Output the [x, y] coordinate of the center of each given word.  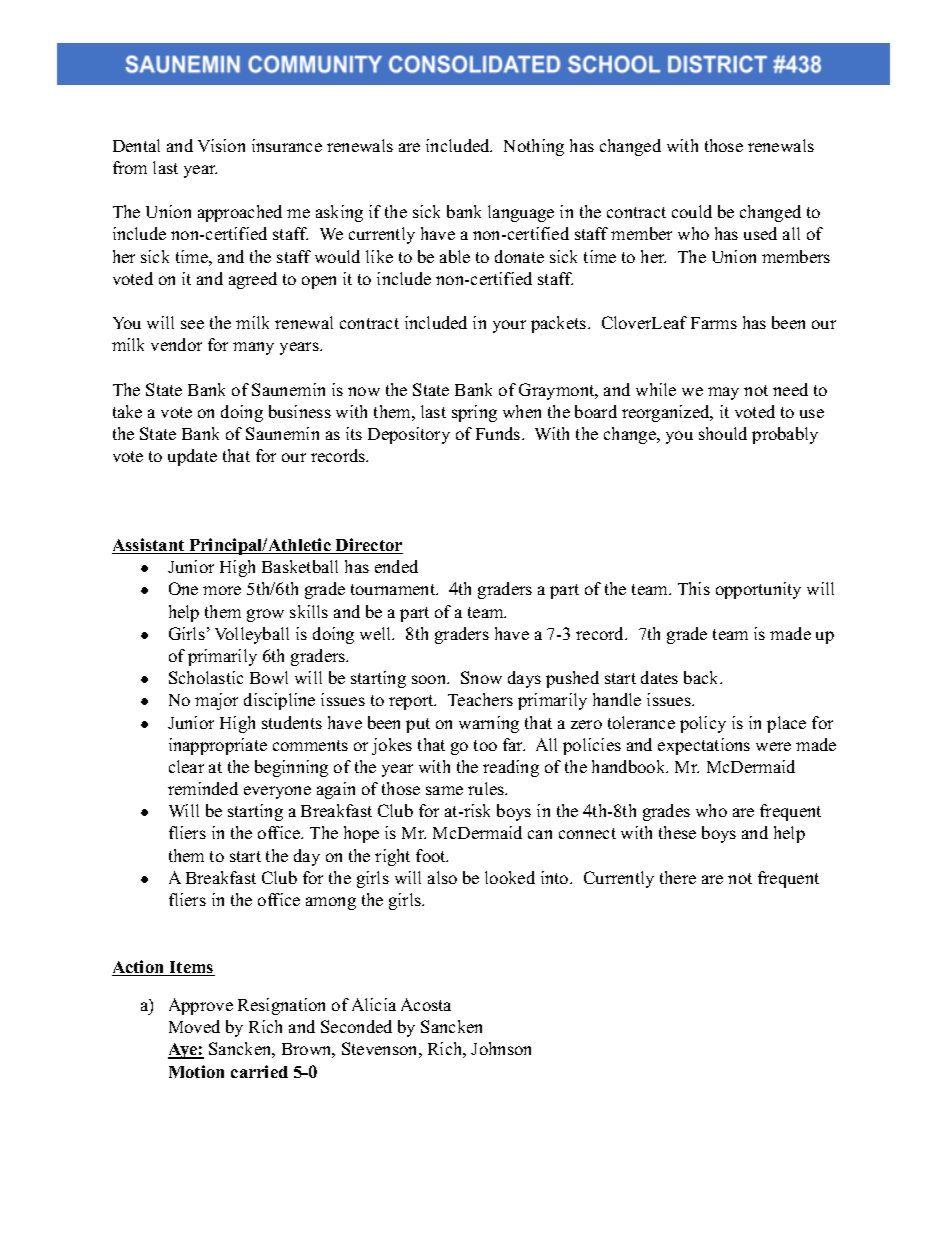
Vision [221, 145]
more [222, 590]
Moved [194, 1026]
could [692, 211]
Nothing [534, 147]
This [694, 588]
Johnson [501, 1048]
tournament [394, 589]
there [678, 877]
